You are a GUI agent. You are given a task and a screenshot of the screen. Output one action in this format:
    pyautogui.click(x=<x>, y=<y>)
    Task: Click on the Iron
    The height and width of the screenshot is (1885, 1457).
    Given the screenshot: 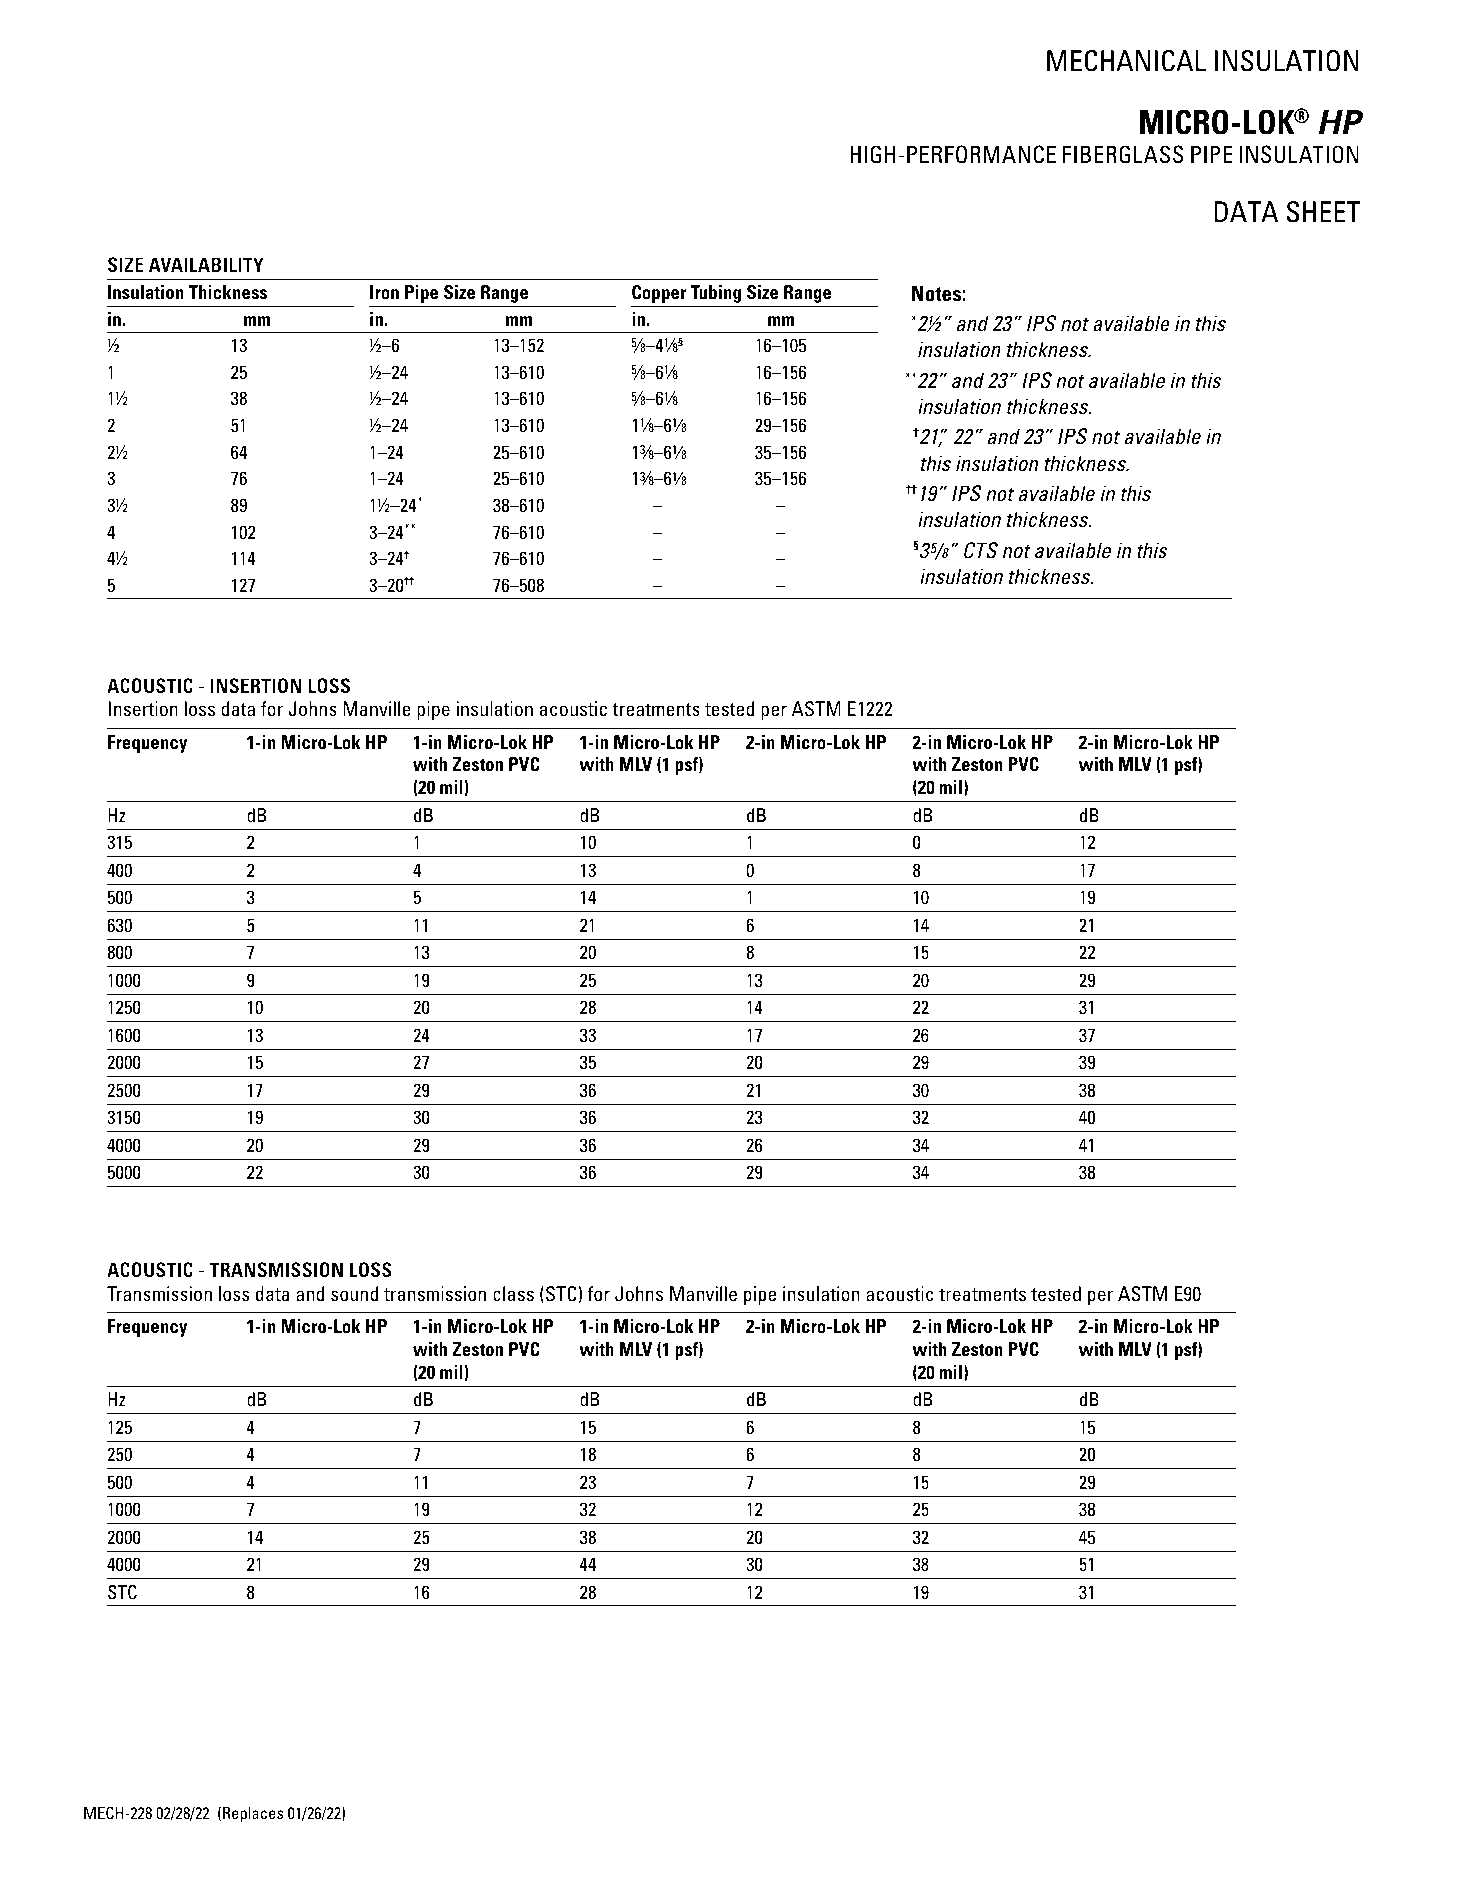 What is the action you would take?
    pyautogui.click(x=384, y=292)
